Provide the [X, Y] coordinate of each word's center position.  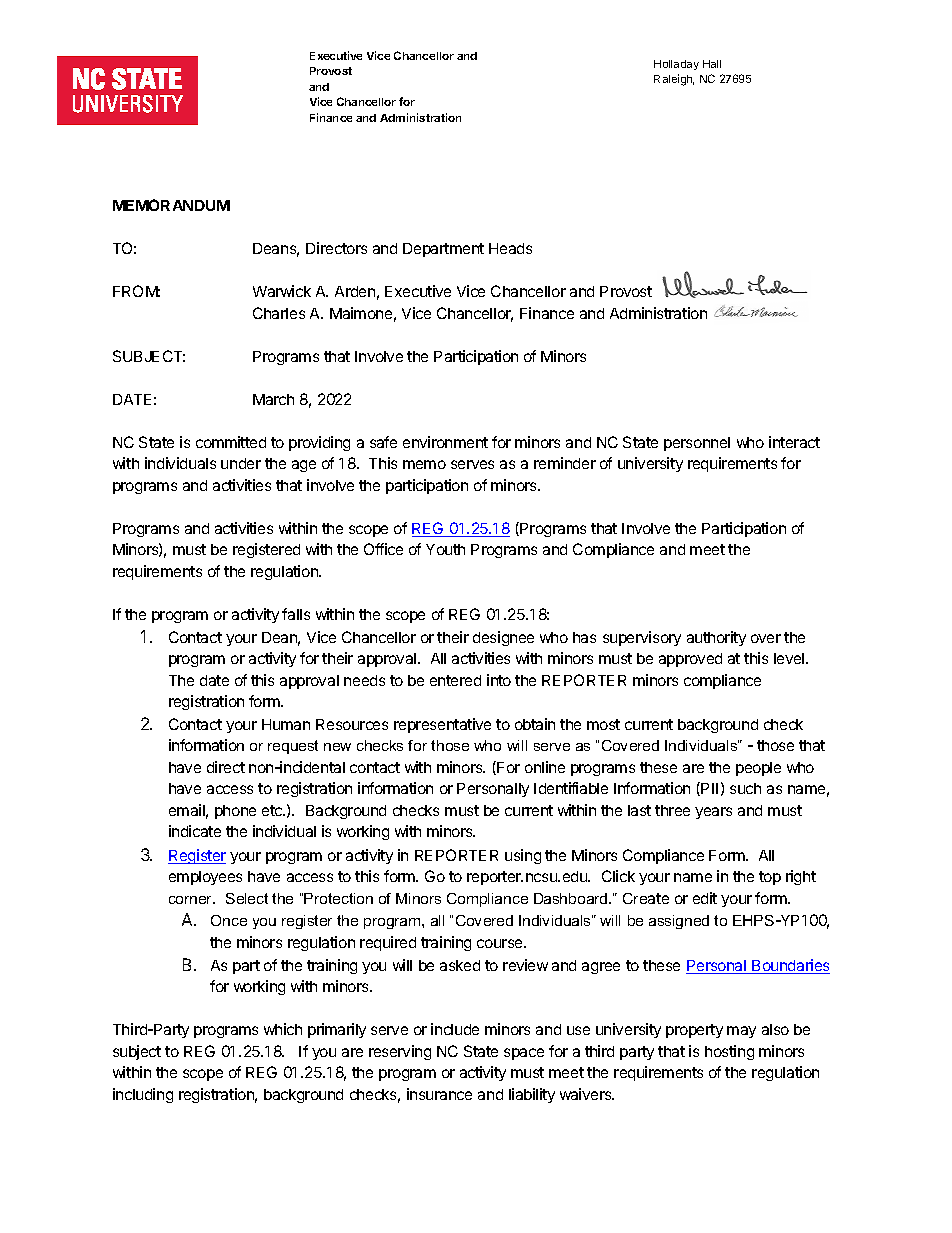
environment [445, 442]
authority [716, 638]
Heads [510, 248]
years [713, 813]
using [523, 856]
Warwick [282, 291]
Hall [712, 64]
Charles [279, 313]
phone [235, 812]
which [283, 1029]
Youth [445, 549]
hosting [729, 1052]
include [455, 1029]
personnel [697, 444]
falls [296, 614]
